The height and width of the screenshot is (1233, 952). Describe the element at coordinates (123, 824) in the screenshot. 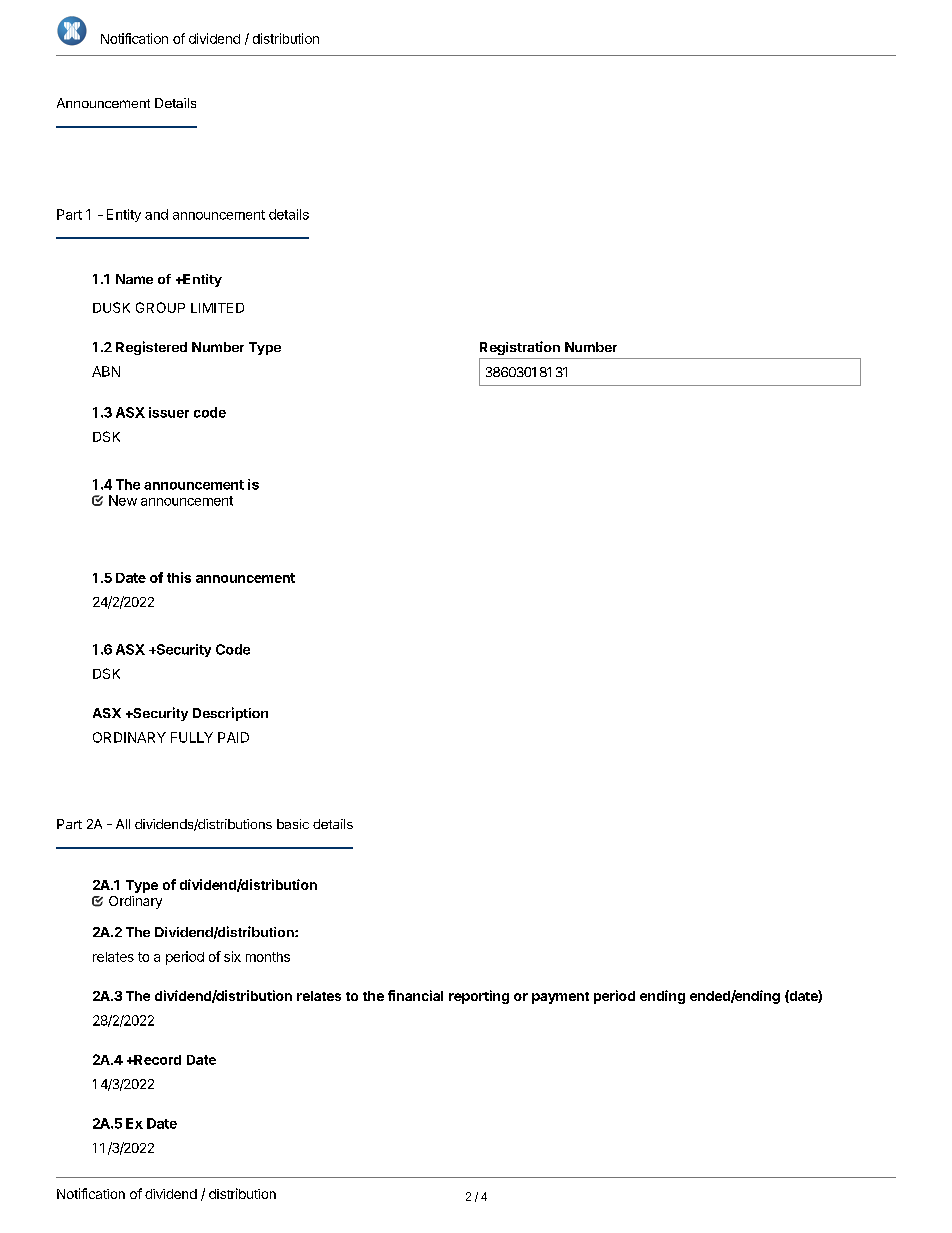

I see `All` at that location.
